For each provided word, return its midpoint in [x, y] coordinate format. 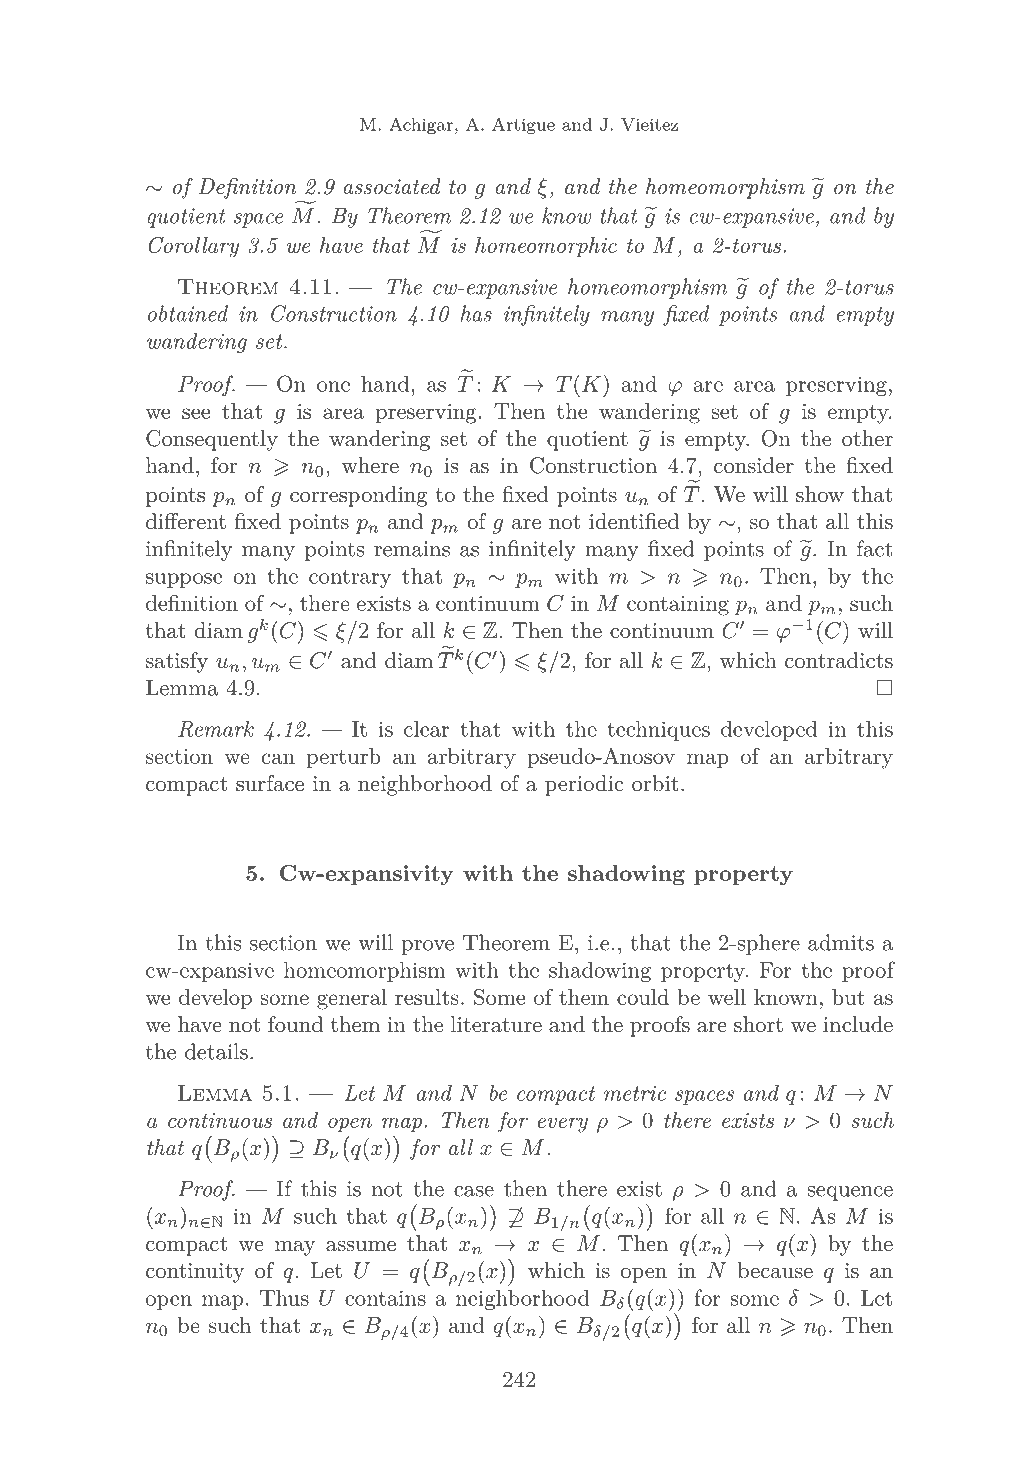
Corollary [193, 247]
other [867, 438]
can [278, 758]
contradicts [839, 660]
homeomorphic [546, 247]
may [295, 1248]
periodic [584, 785]
